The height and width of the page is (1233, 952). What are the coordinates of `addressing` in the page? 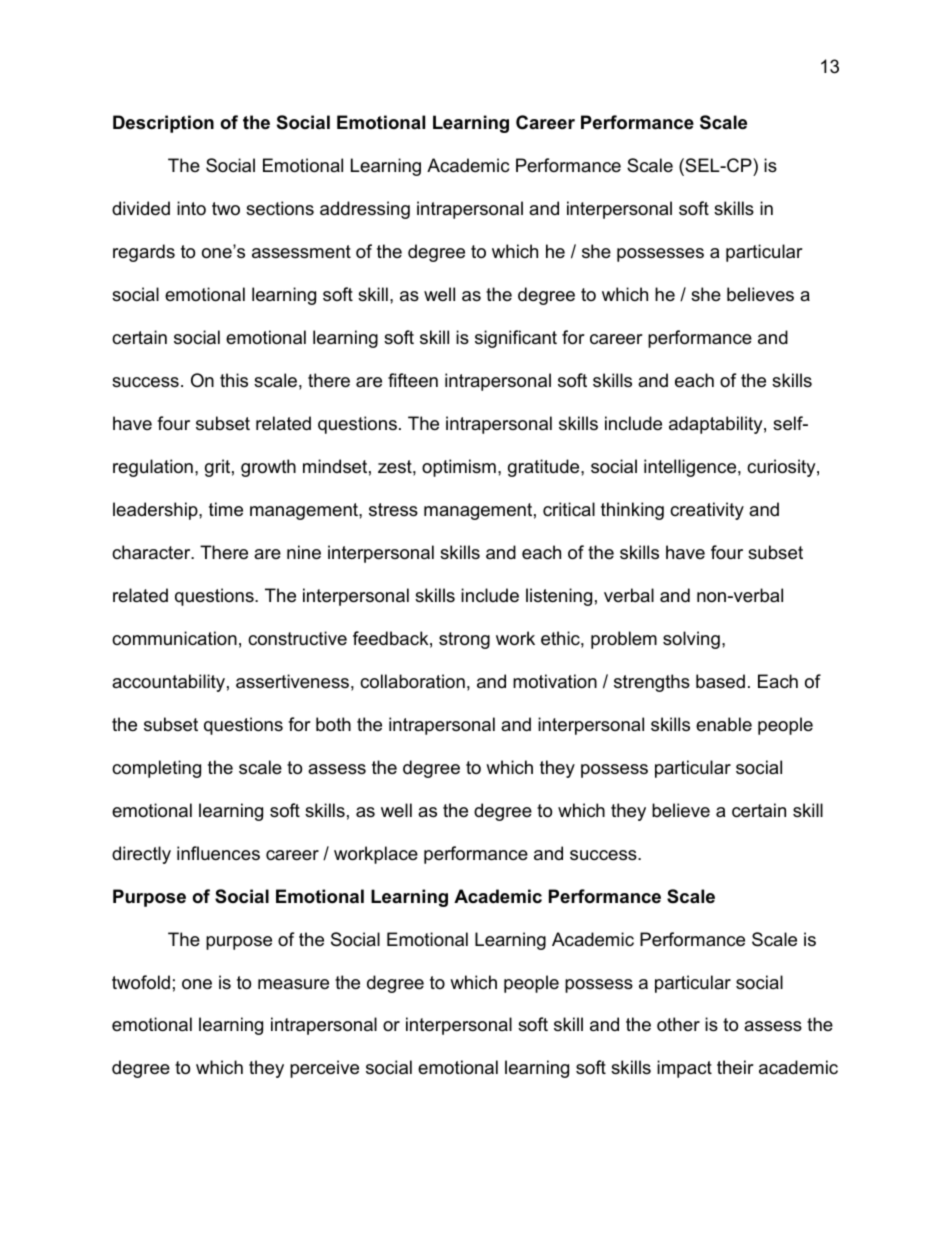 It's located at (365, 210).
